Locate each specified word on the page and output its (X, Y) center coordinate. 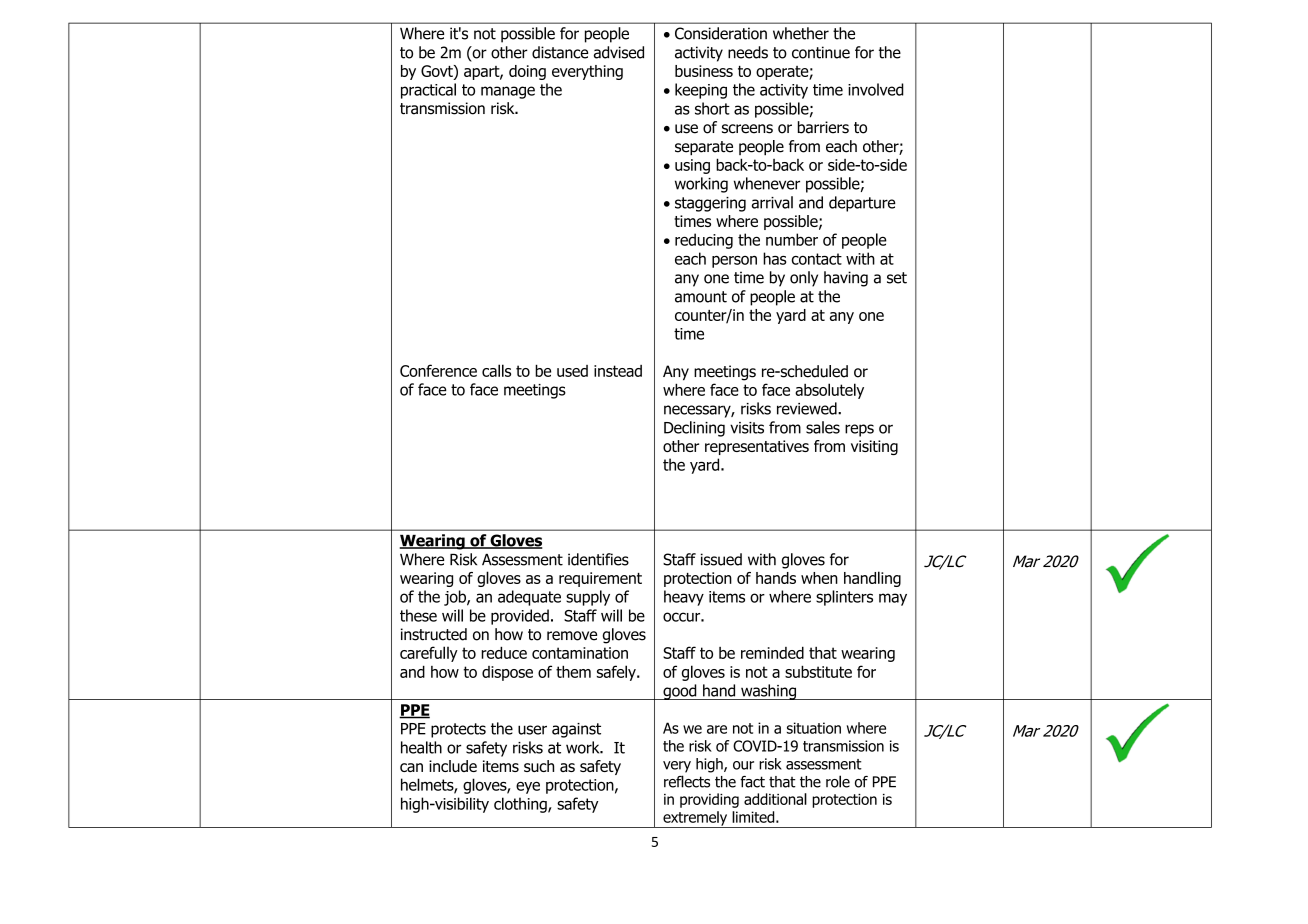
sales (823, 427)
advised (619, 52)
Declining (694, 429)
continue (821, 52)
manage (508, 92)
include (453, 766)
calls (496, 370)
